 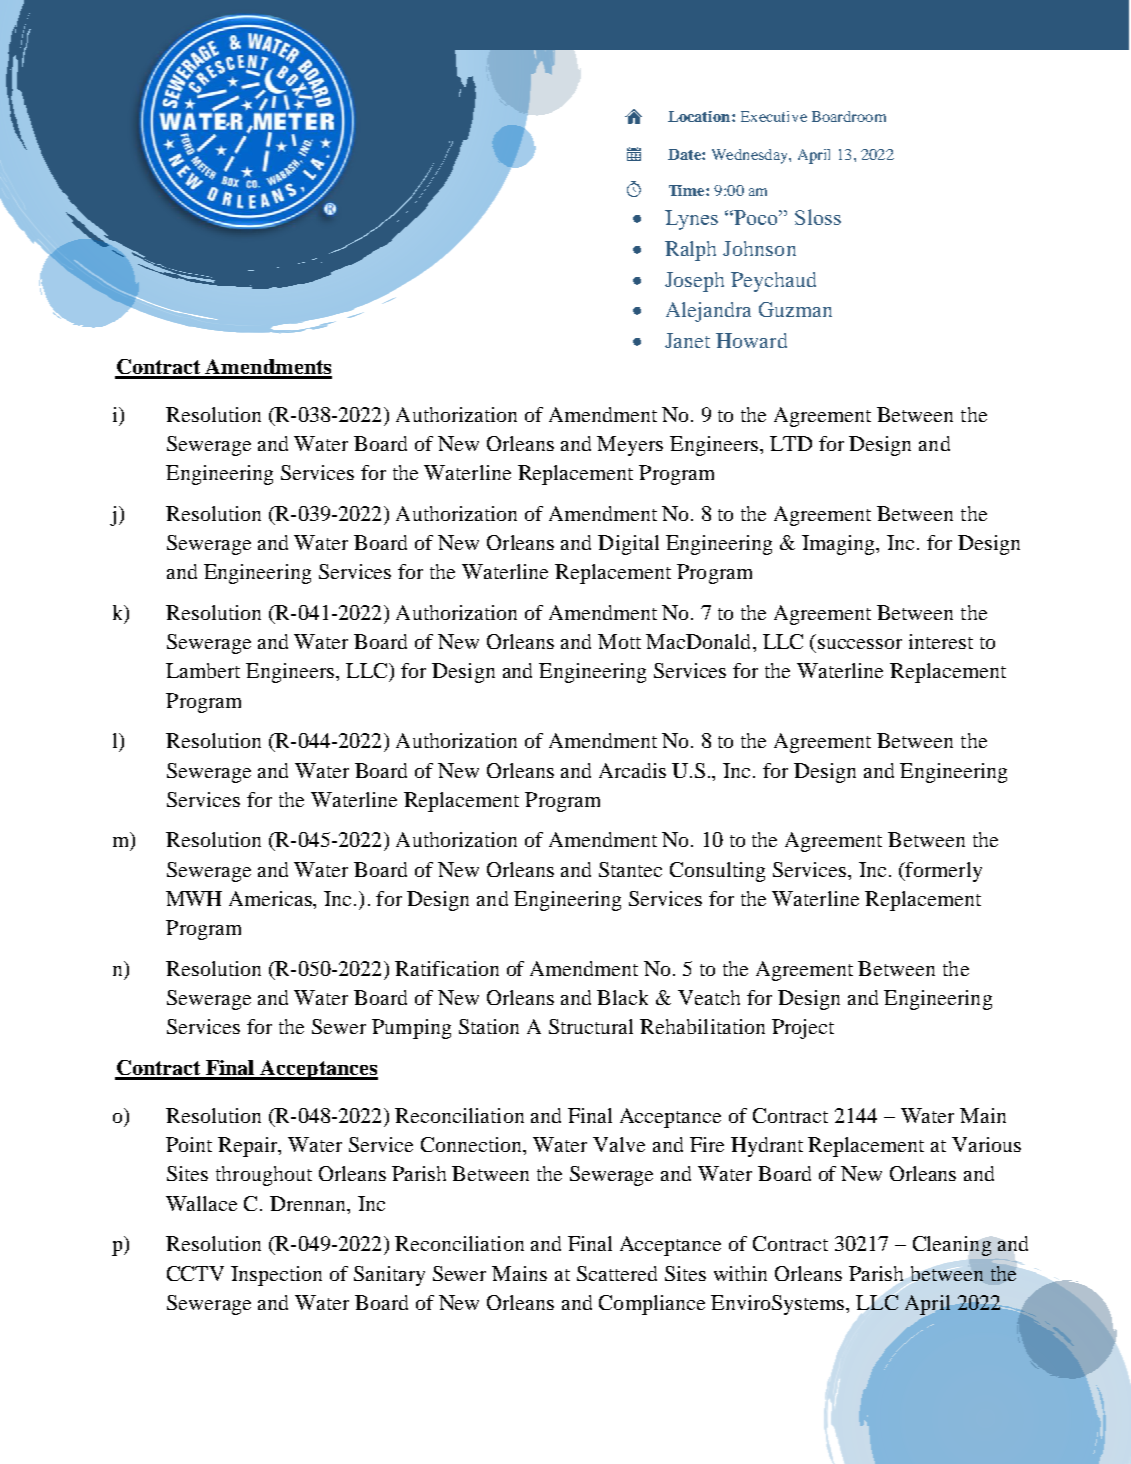 I want to click on Americas, so click(x=272, y=900).
